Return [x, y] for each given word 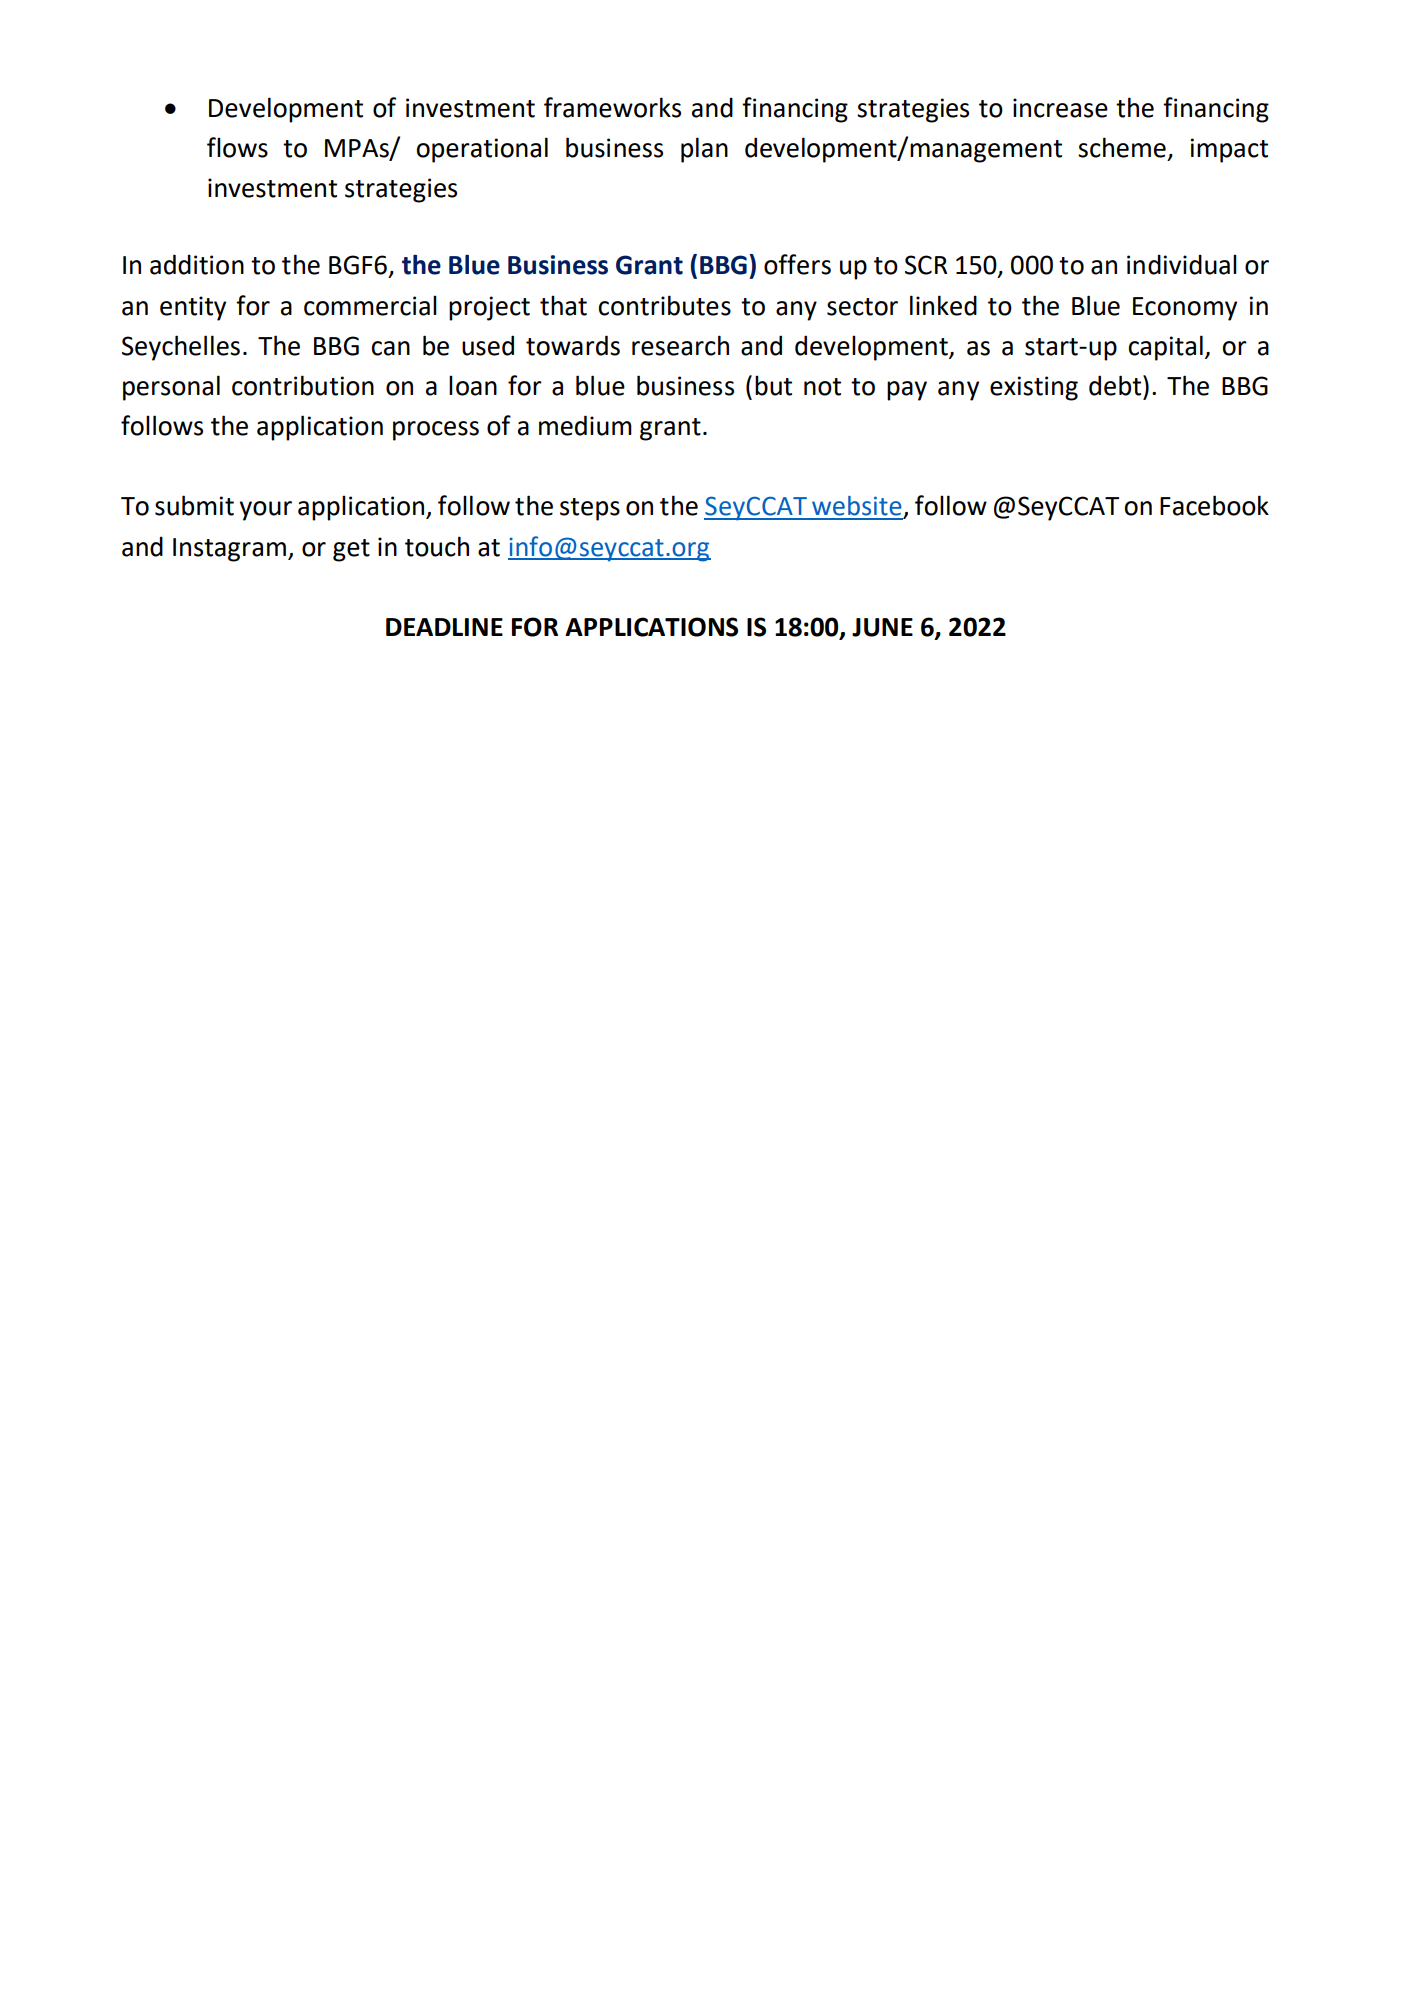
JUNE [882, 627]
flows [237, 147]
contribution [303, 385]
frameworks [612, 107]
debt [1115, 385]
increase [1060, 108]
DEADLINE [444, 627]
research [680, 345]
